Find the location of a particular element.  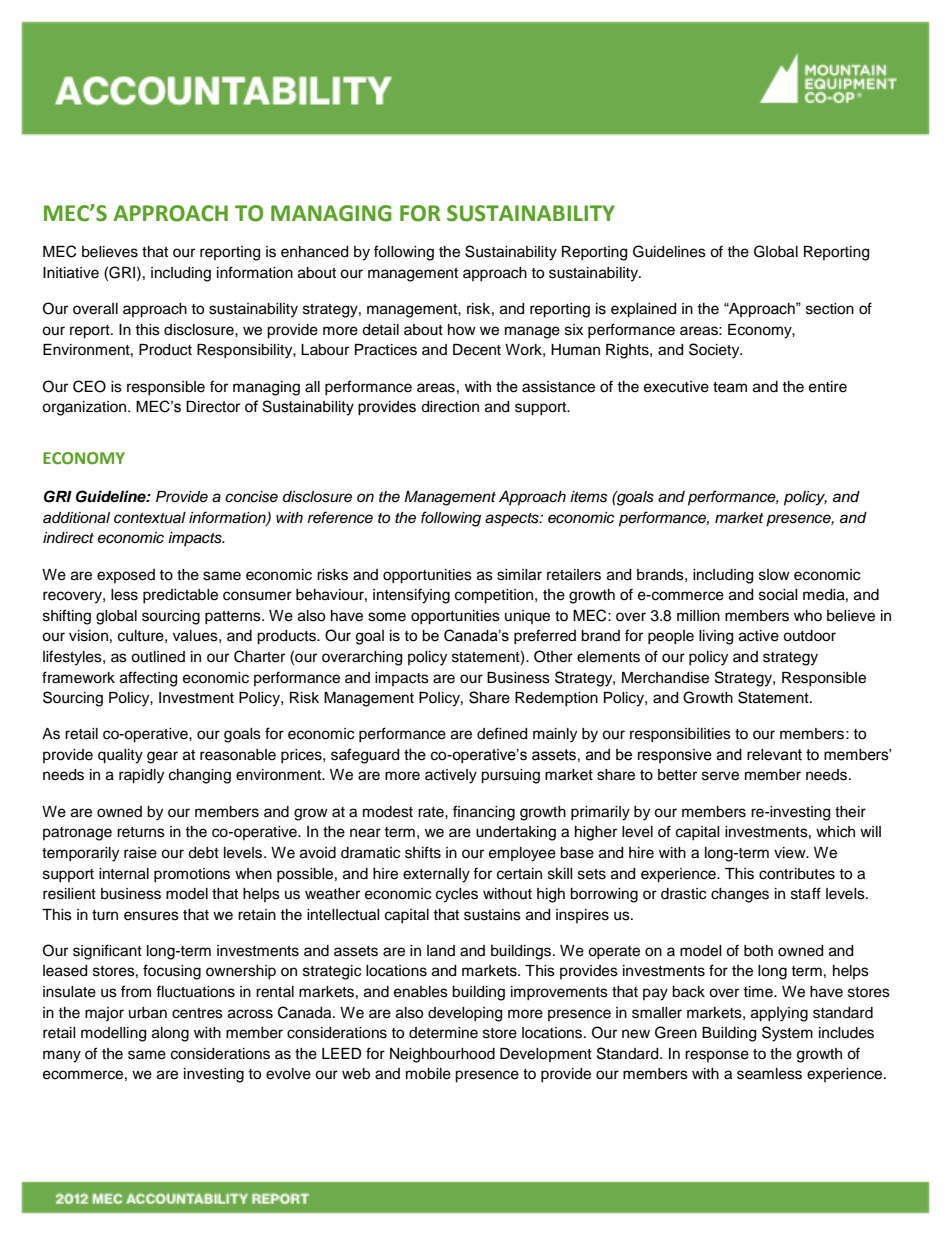

how is located at coordinates (462, 329).
